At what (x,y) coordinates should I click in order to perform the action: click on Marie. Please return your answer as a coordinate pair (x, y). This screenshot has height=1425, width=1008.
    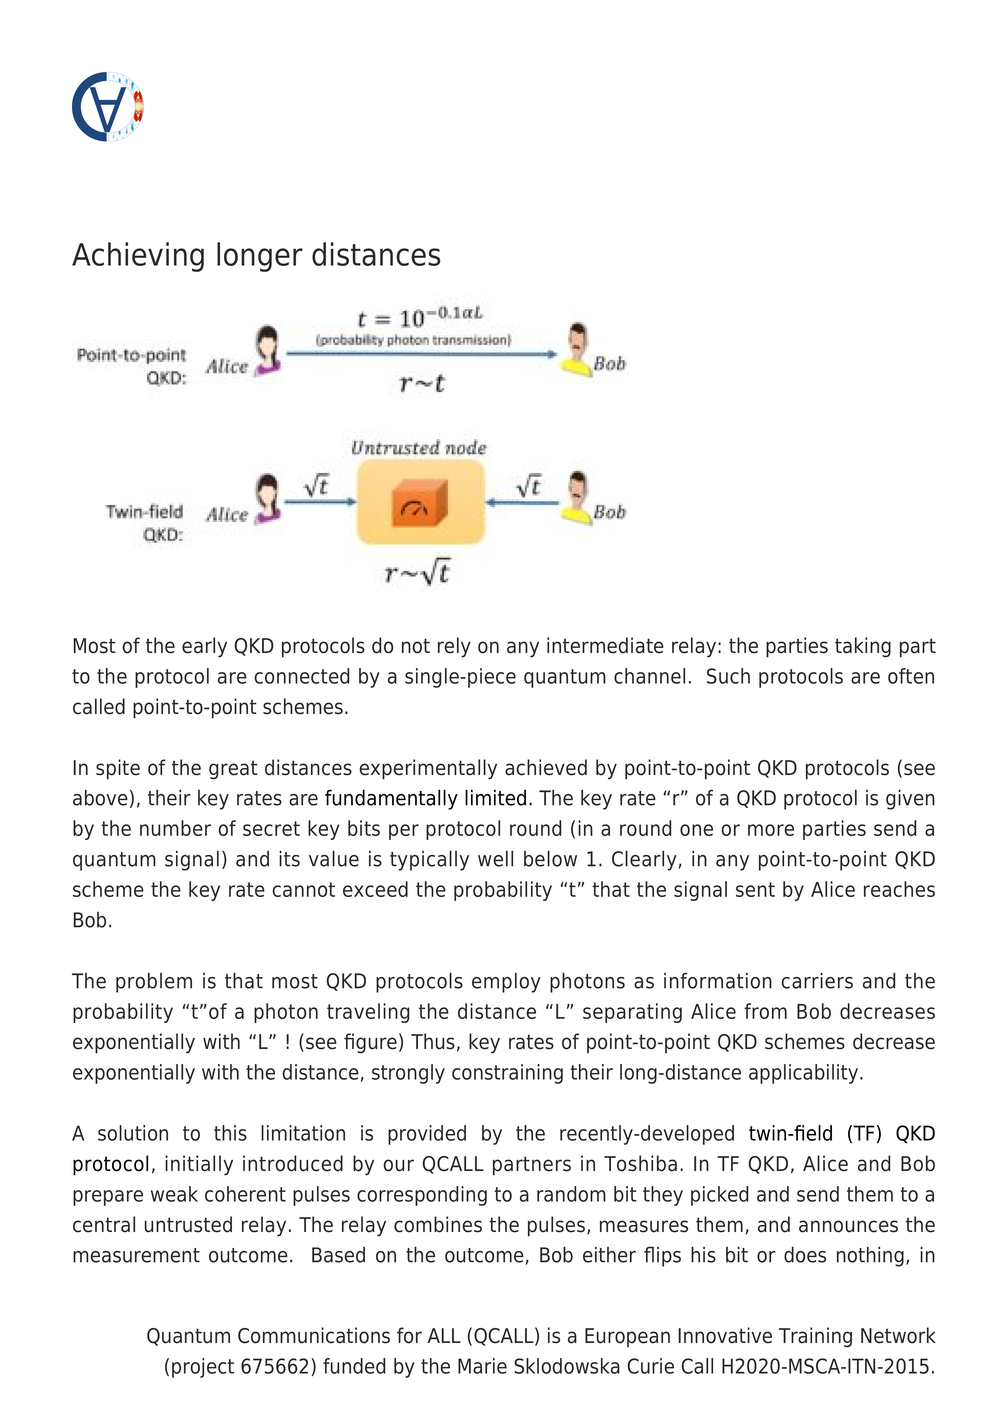
    Looking at the image, I should click on (482, 1366).
